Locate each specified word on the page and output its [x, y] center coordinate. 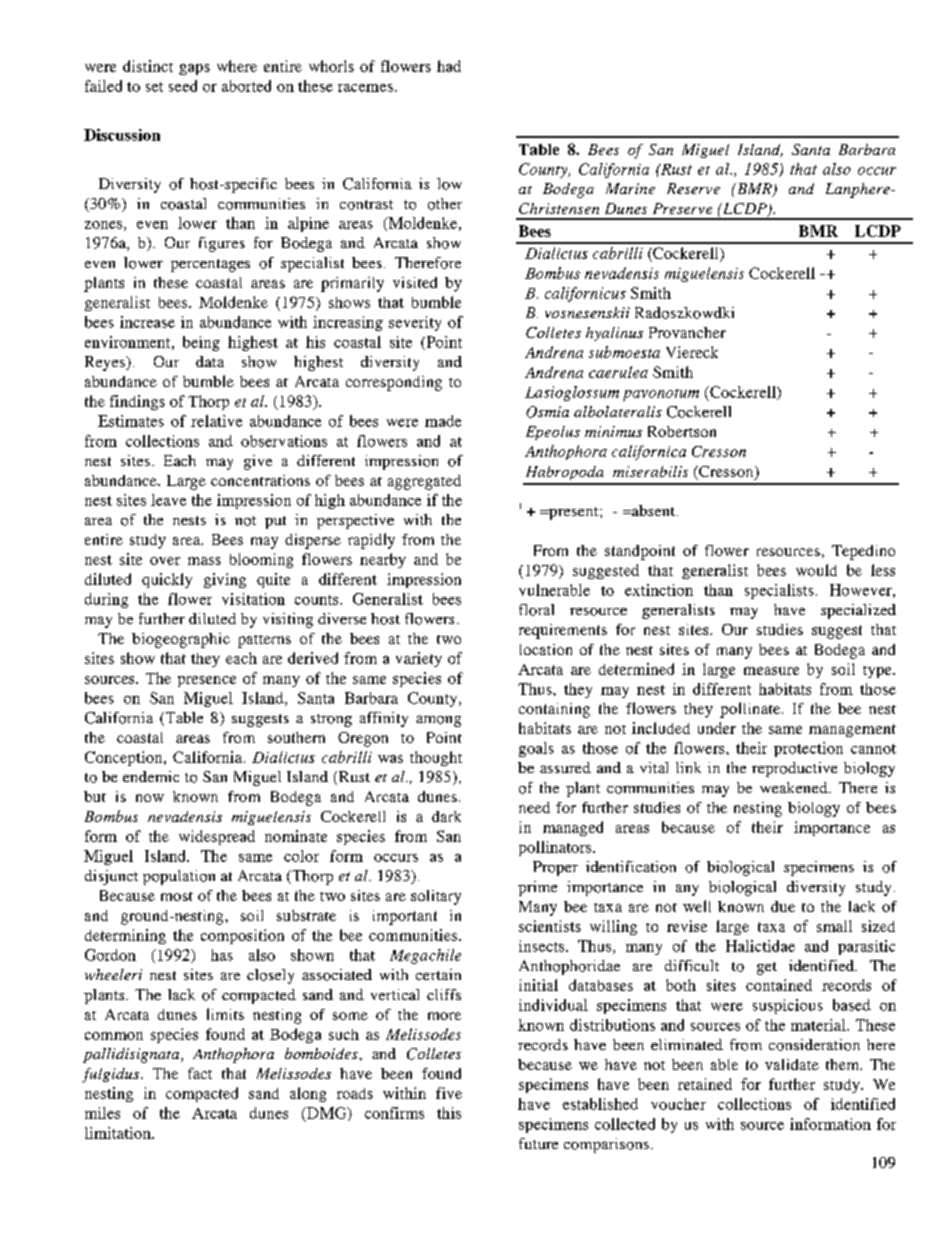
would [816, 570]
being [201, 343]
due [783, 906]
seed [183, 86]
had [449, 66]
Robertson [682, 431]
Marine [630, 188]
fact [200, 1073]
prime [537, 888]
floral [536, 610]
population [179, 877]
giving [225, 580]
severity [415, 323]
